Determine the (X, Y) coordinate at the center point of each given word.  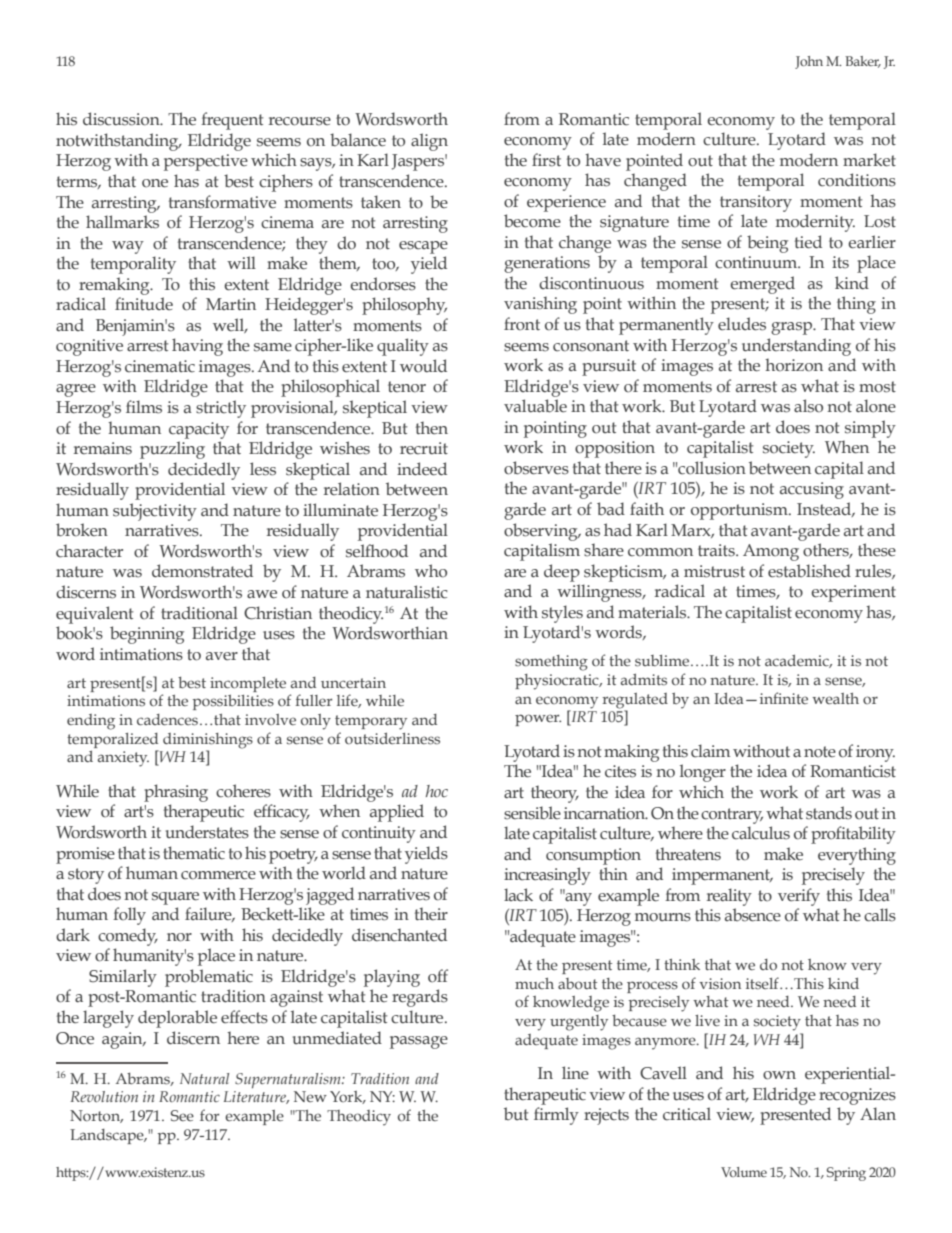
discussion (122, 119)
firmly (556, 1116)
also (808, 406)
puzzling (172, 450)
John (809, 62)
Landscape (108, 1136)
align (429, 142)
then (432, 428)
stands (829, 813)
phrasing (176, 793)
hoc (437, 791)
